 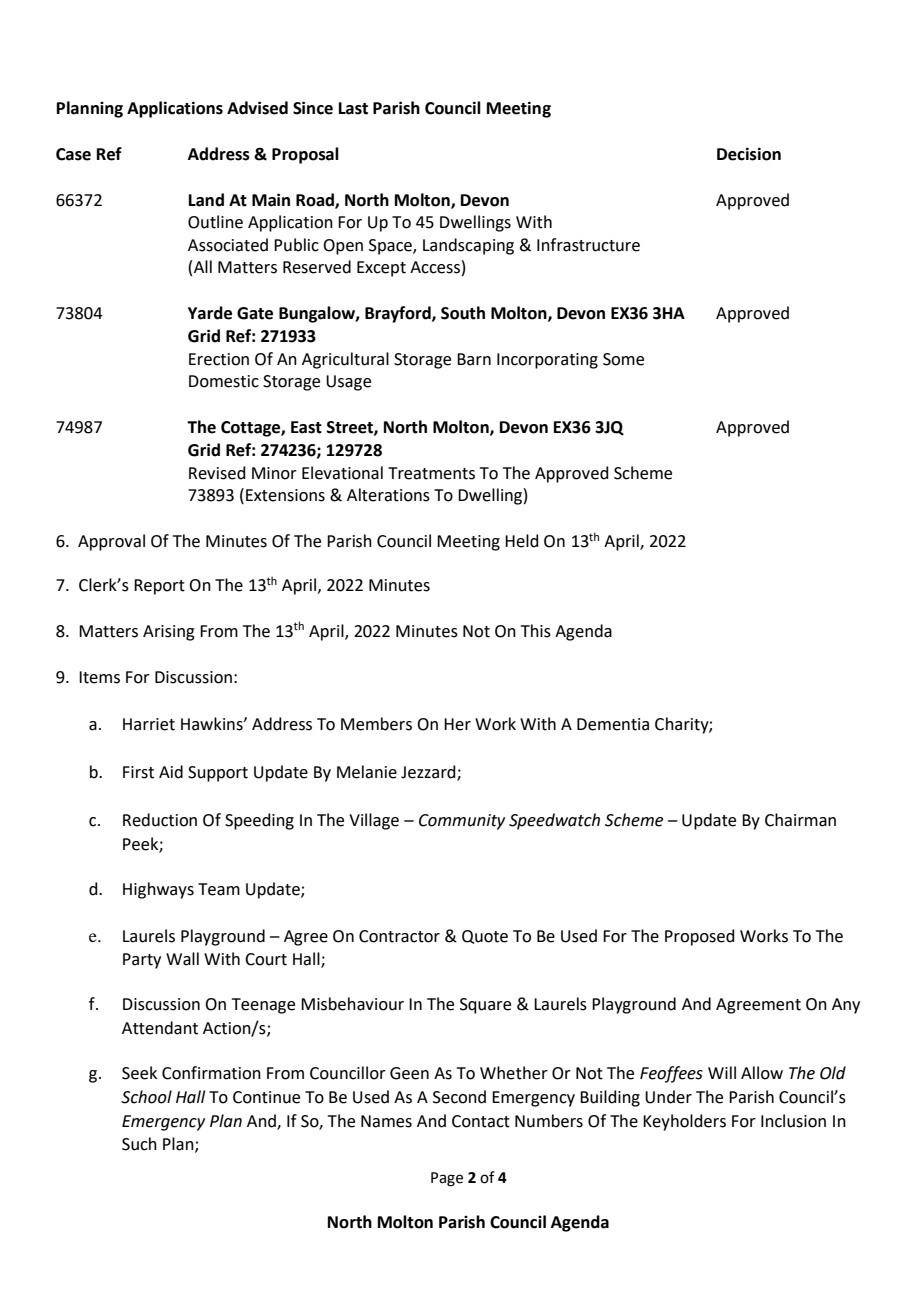 What do you see at coordinates (431, 473) in the image?
I see `Treatments` at bounding box center [431, 473].
